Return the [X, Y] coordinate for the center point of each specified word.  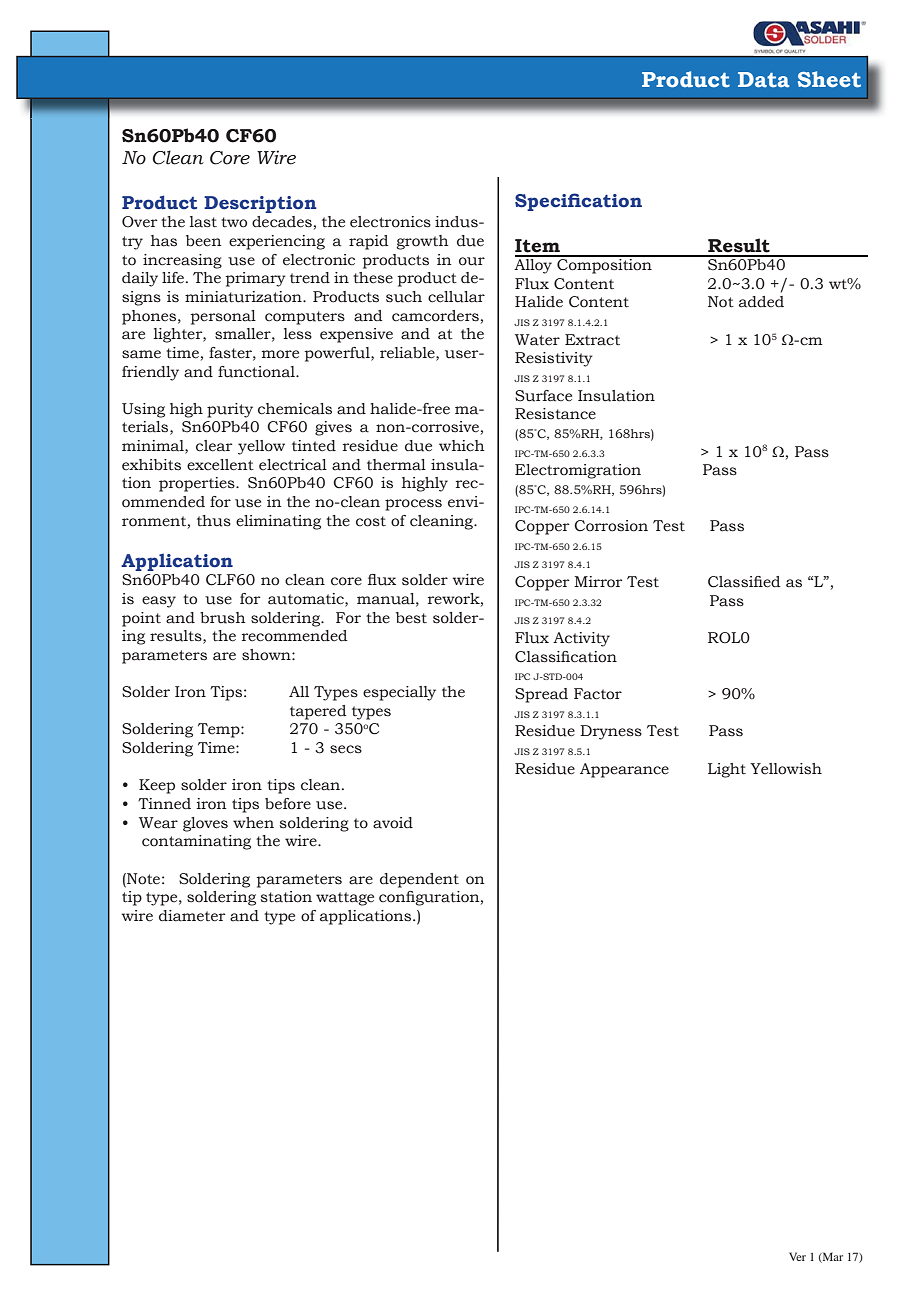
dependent [419, 880]
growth [422, 242]
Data [763, 80]
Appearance [624, 770]
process [413, 505]
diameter [192, 916]
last [203, 222]
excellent [220, 465]
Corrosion [611, 526]
